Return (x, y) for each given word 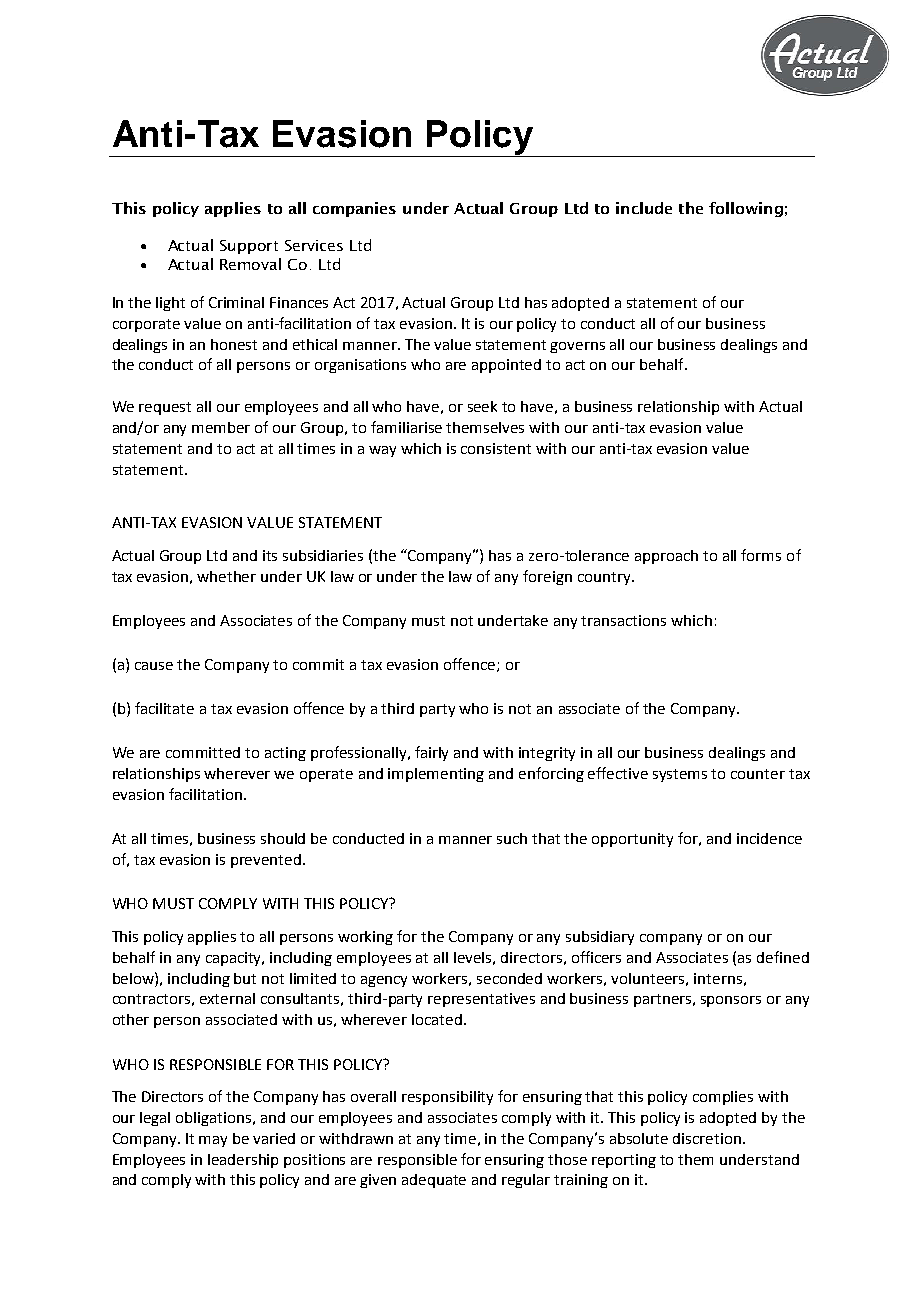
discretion (707, 1138)
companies (354, 209)
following (746, 209)
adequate (434, 1181)
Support (249, 247)
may (213, 1141)
